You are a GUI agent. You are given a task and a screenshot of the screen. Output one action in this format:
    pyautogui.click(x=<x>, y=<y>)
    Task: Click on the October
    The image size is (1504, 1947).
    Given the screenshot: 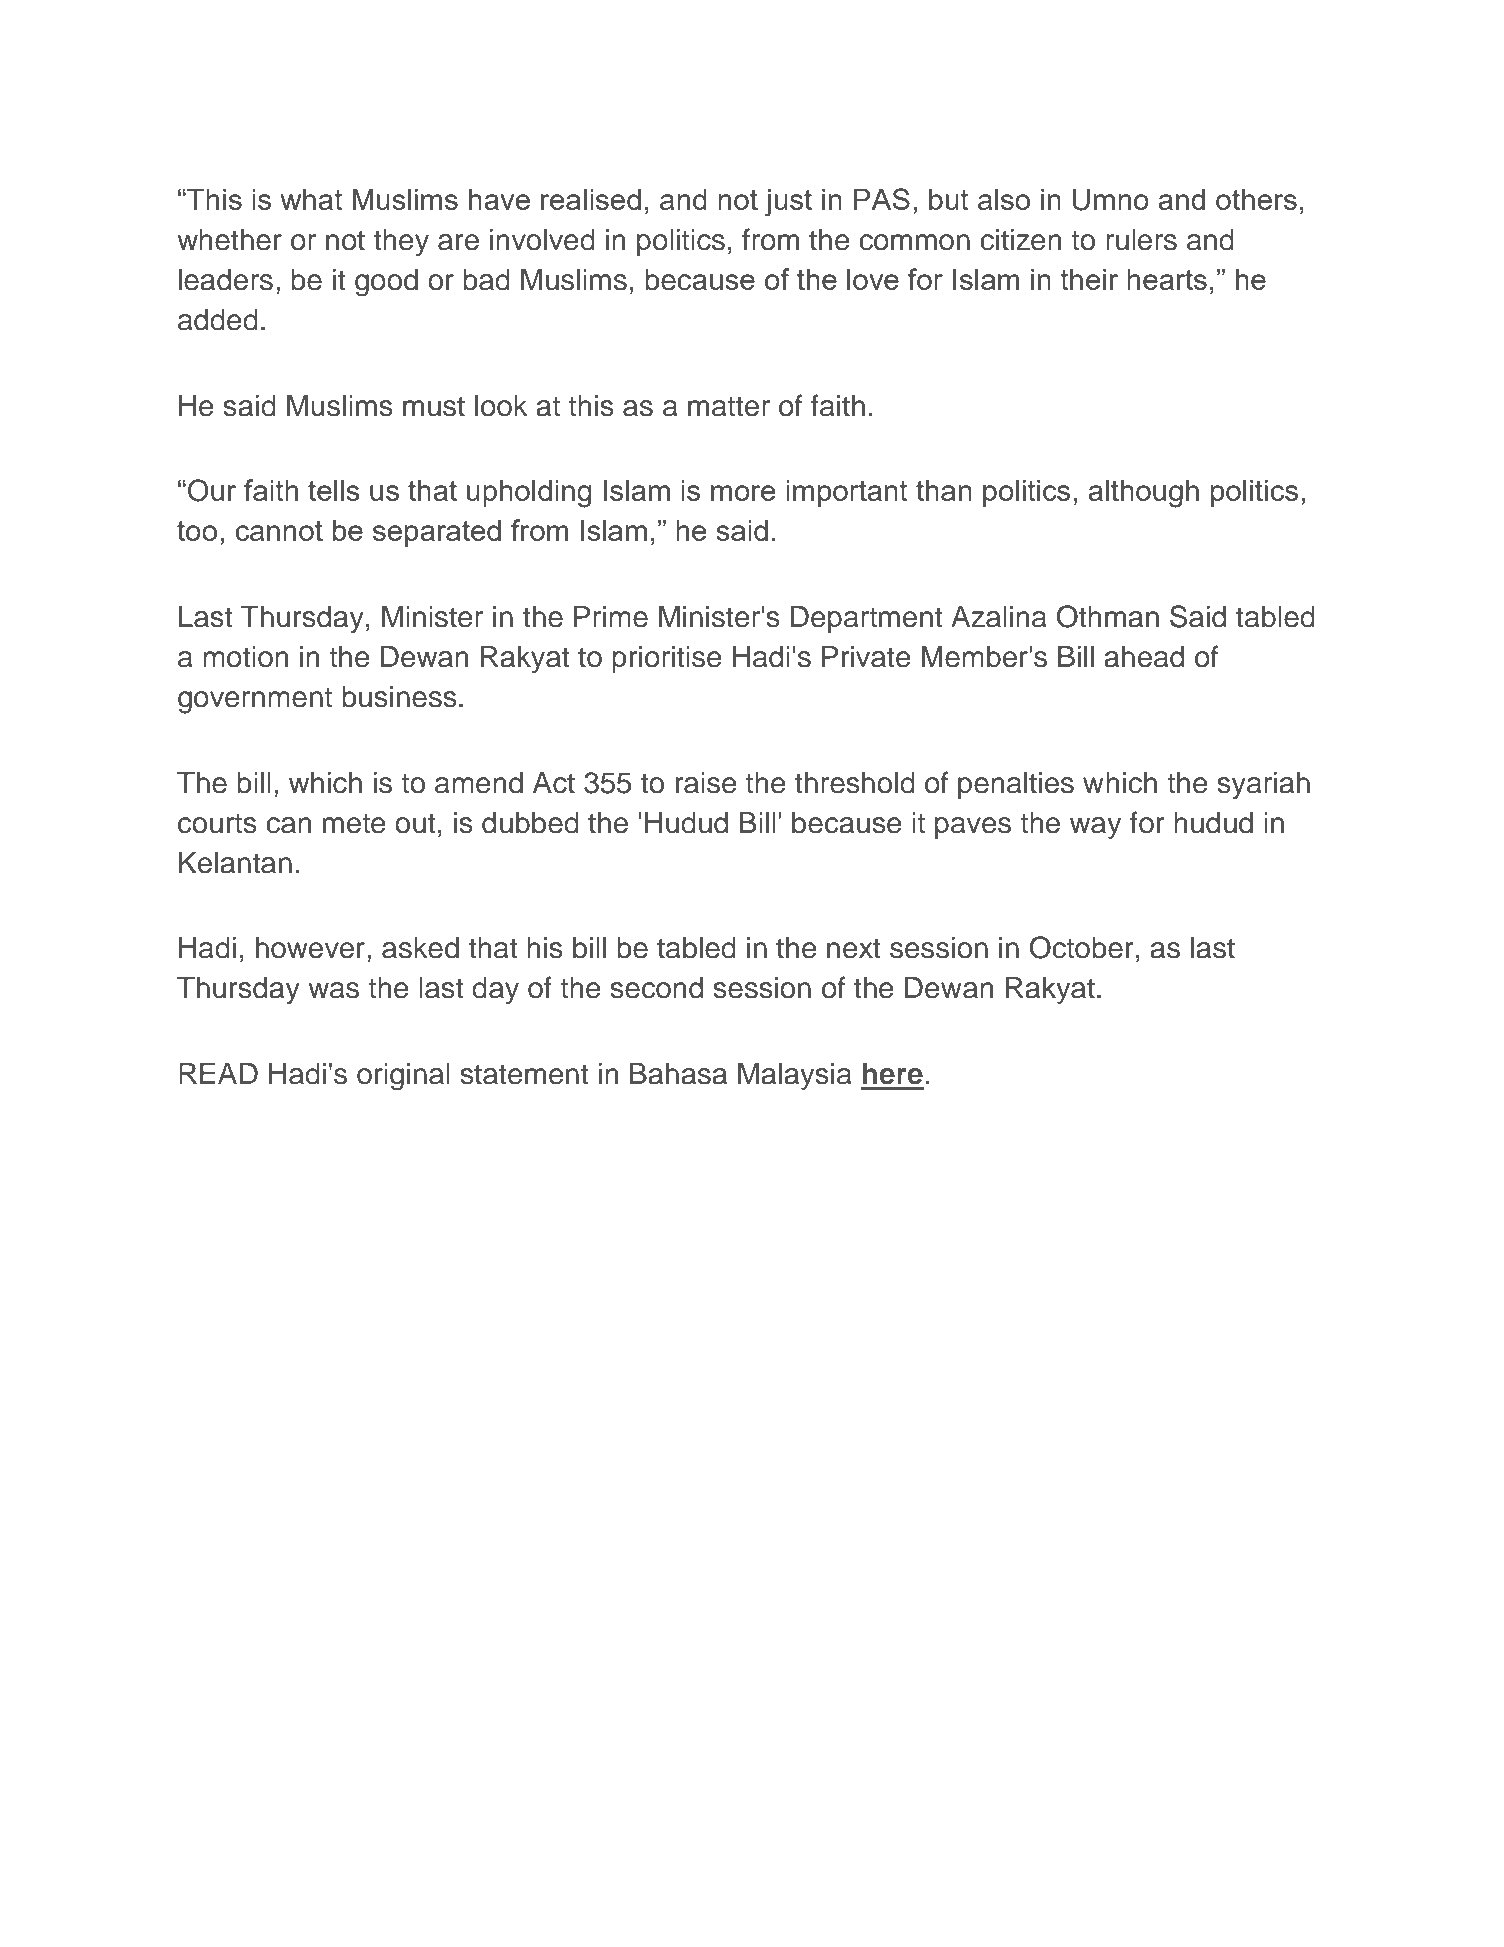 What is the action you would take?
    pyautogui.click(x=1081, y=947)
